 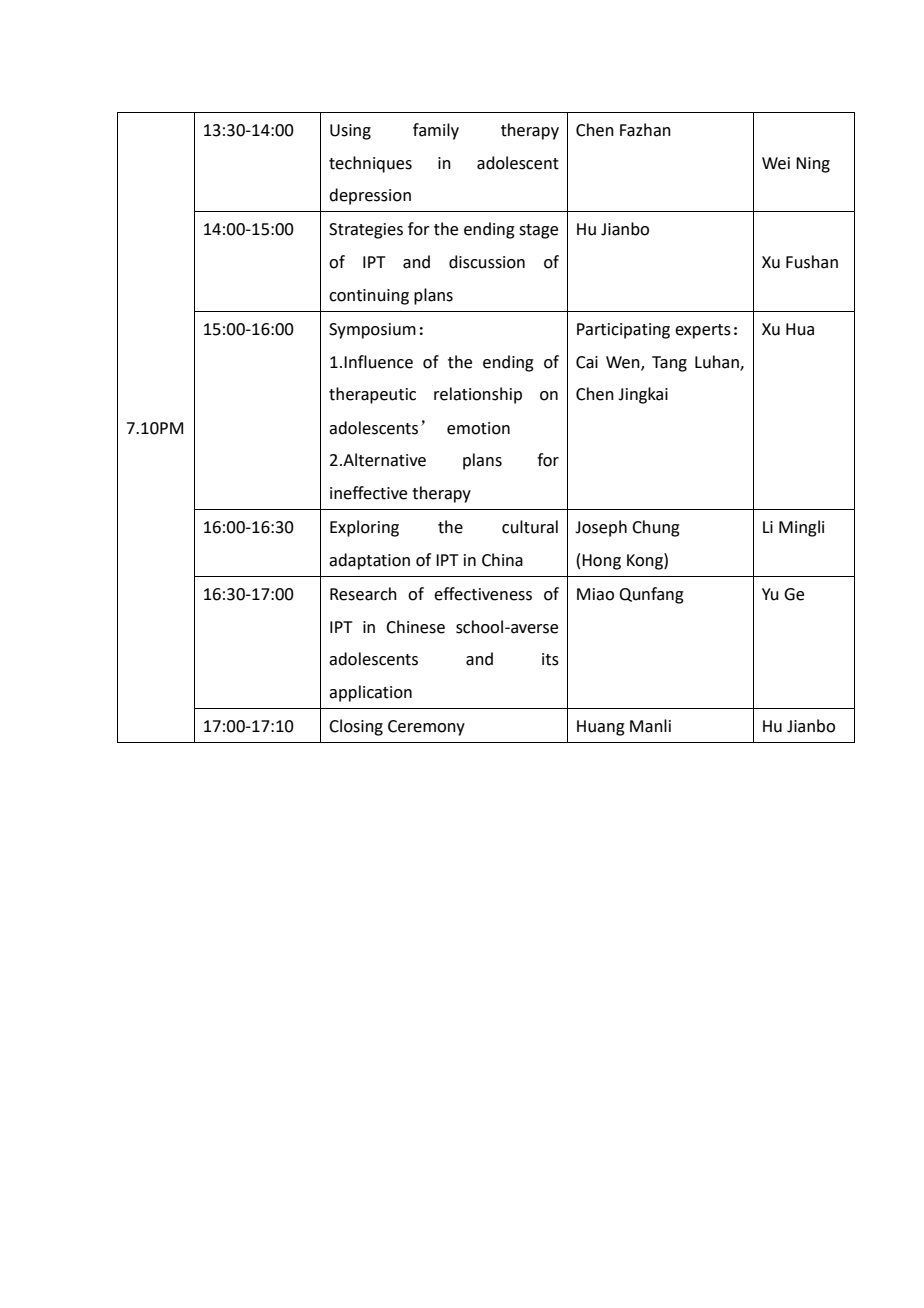 I want to click on Wei, so click(x=776, y=163).
